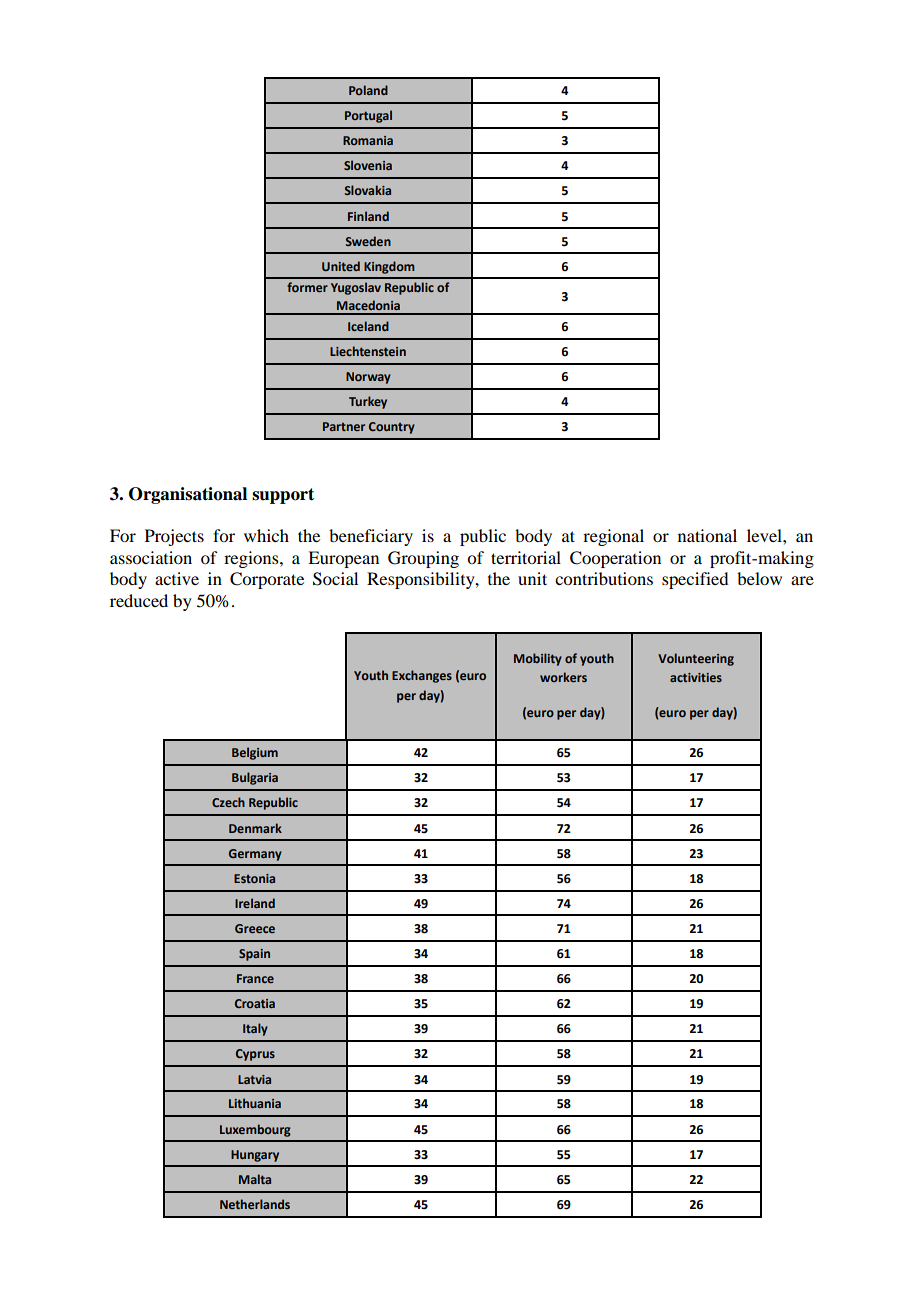 This image has height=1308, width=924. I want to click on Poland, so click(368, 90).
